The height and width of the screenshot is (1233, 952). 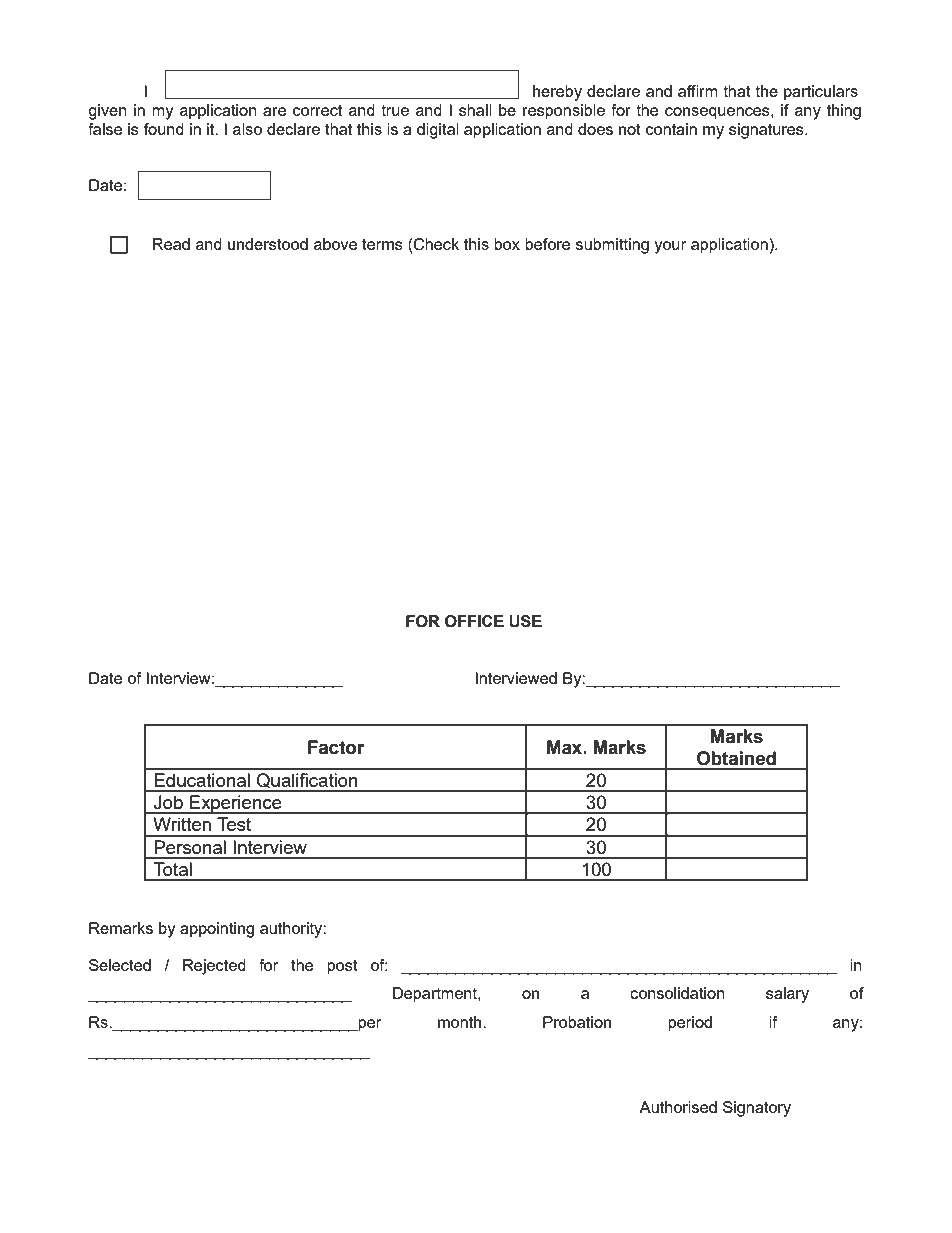 I want to click on Obtained, so click(x=736, y=758).
